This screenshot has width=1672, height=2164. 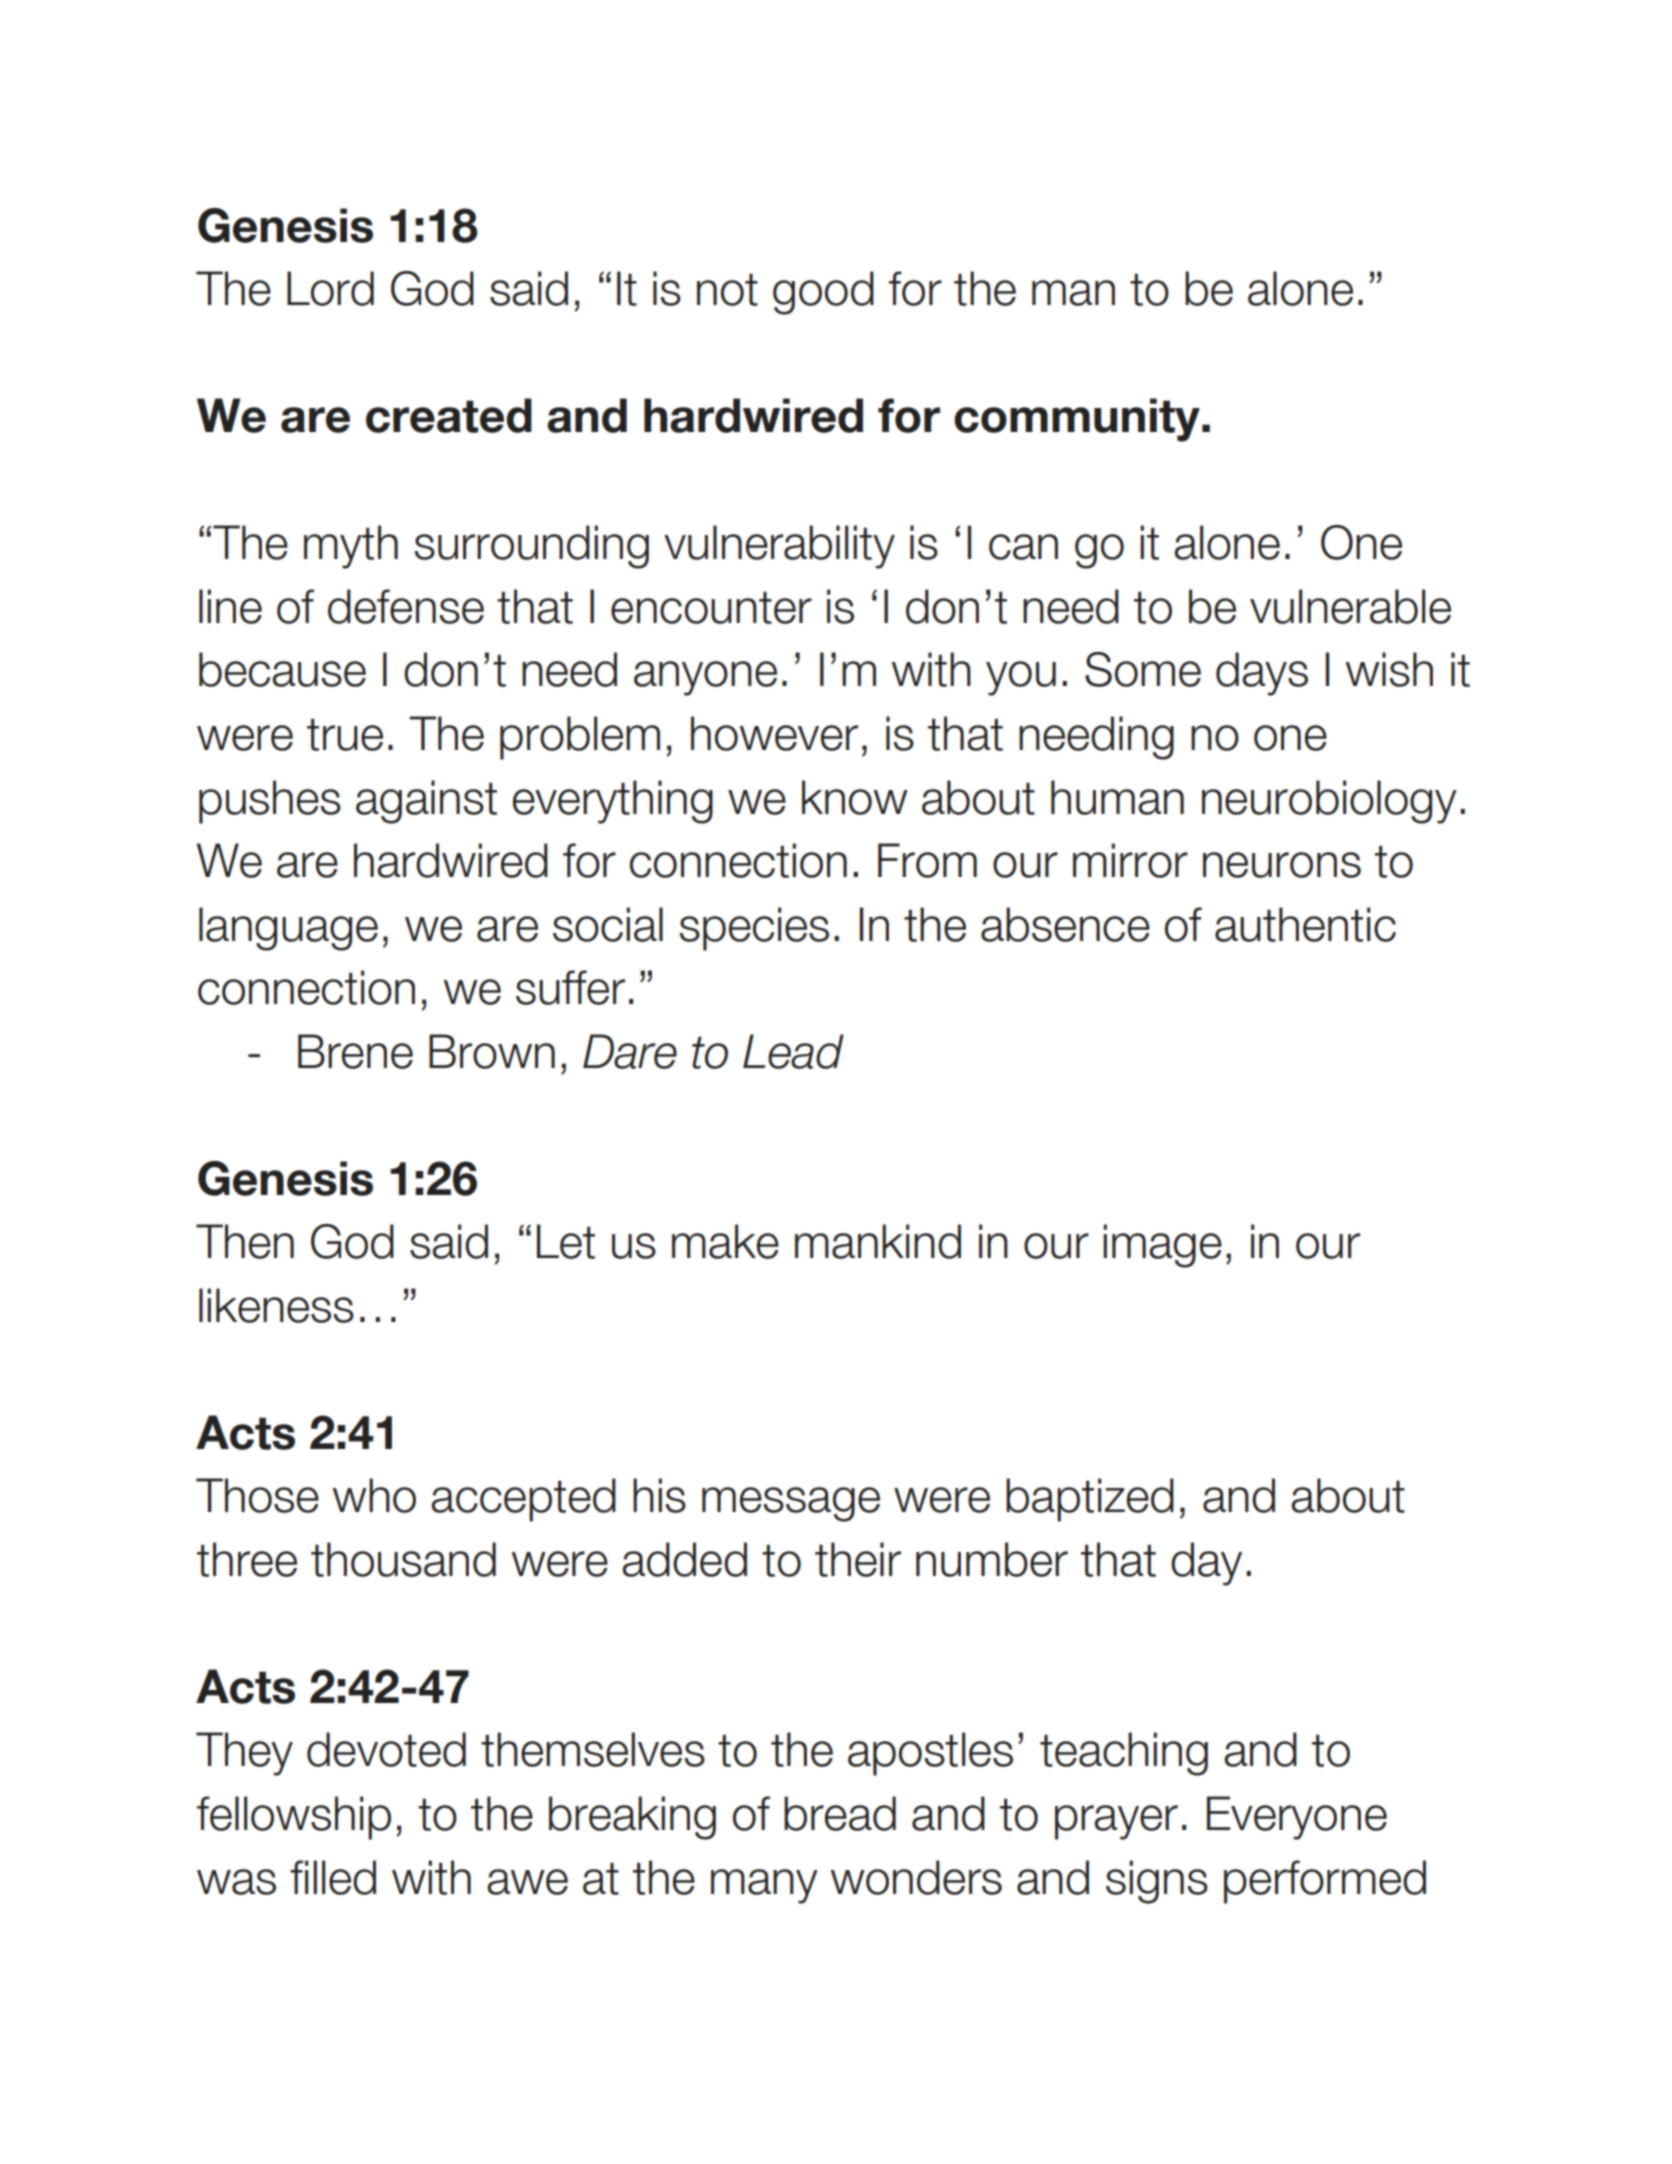 What do you see at coordinates (1077, 420) in the screenshot?
I see `community` at bounding box center [1077, 420].
